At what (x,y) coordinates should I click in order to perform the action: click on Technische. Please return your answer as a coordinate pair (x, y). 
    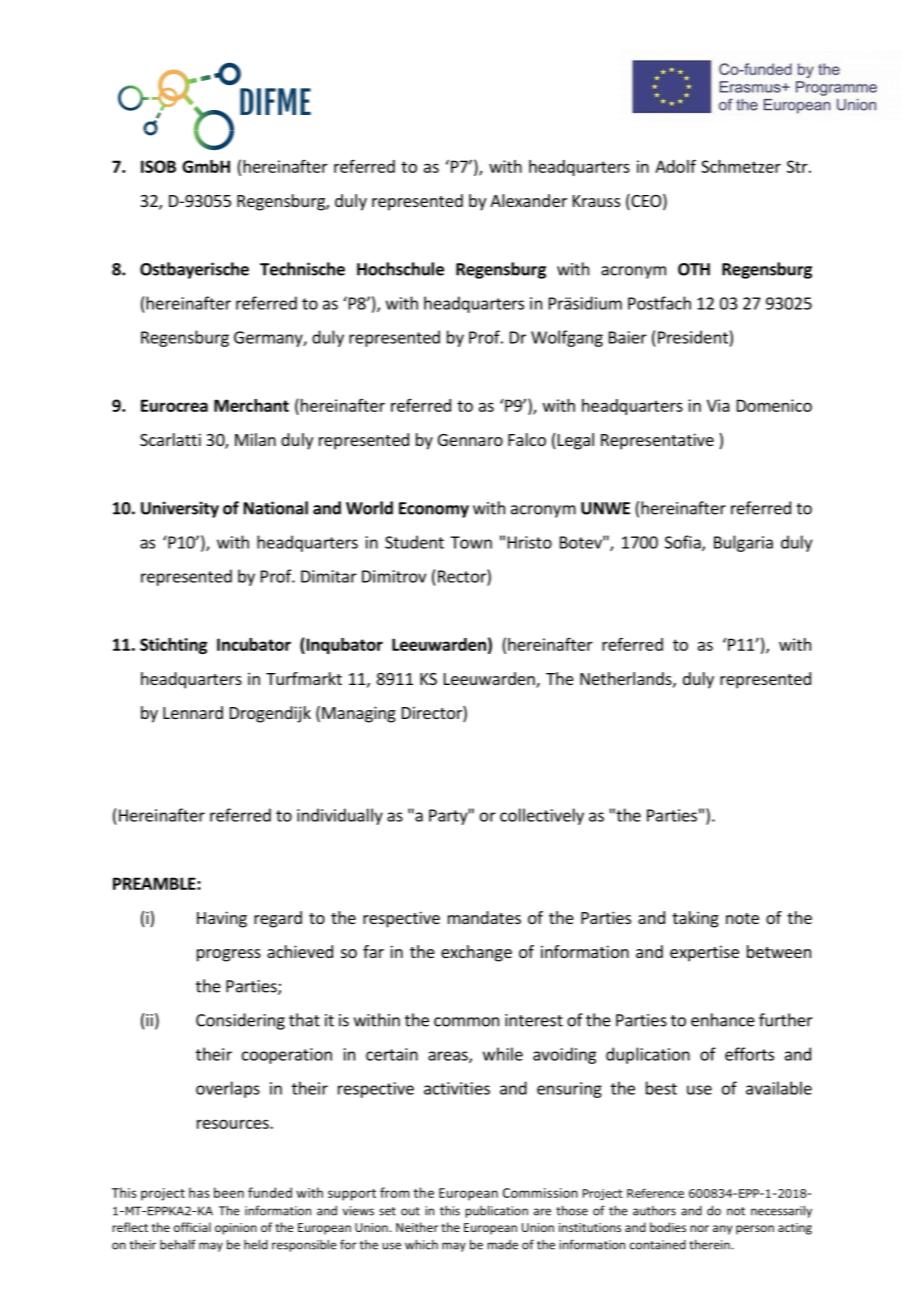
    Looking at the image, I should click on (302, 269).
